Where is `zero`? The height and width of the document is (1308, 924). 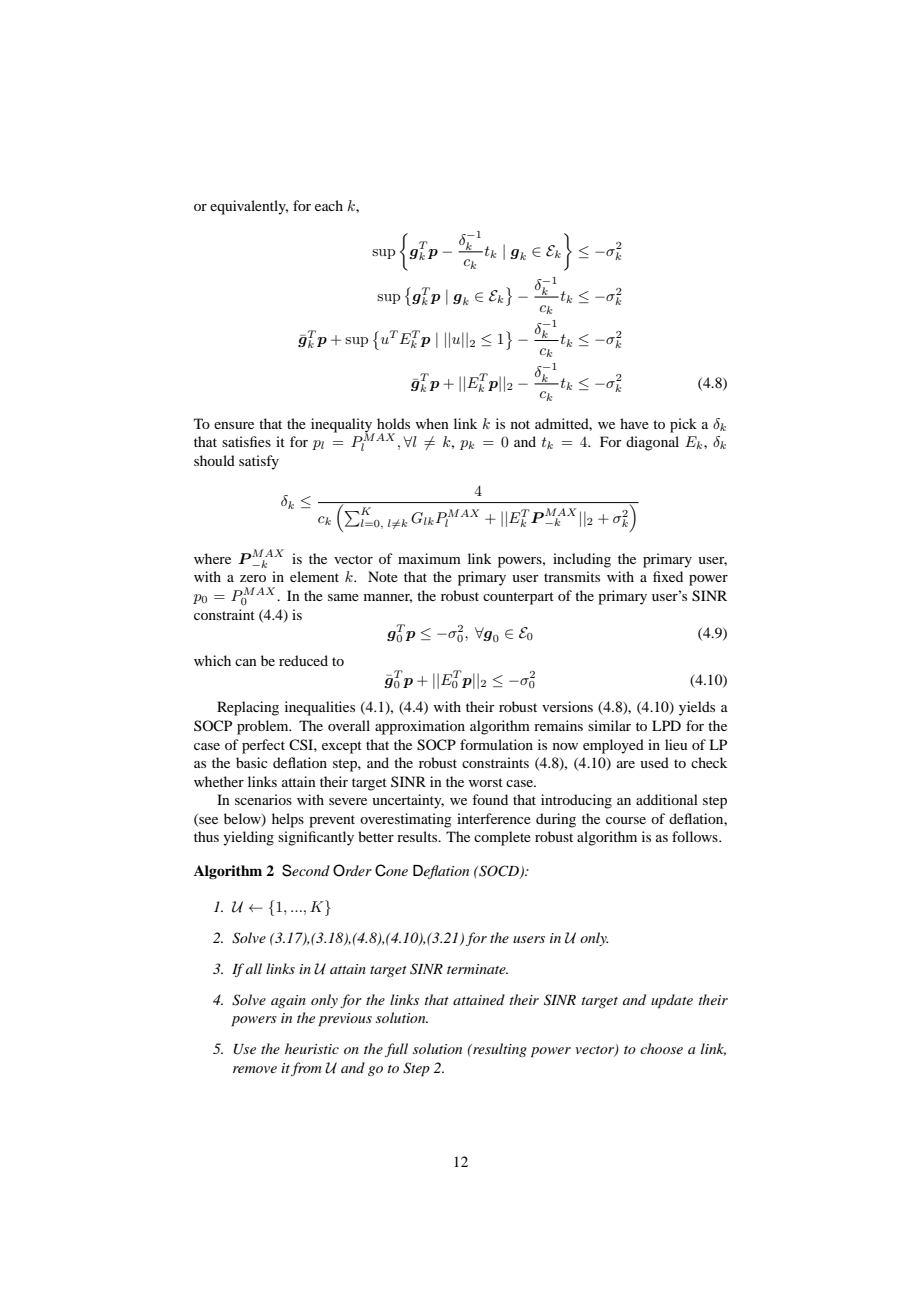 zero is located at coordinates (253, 578).
